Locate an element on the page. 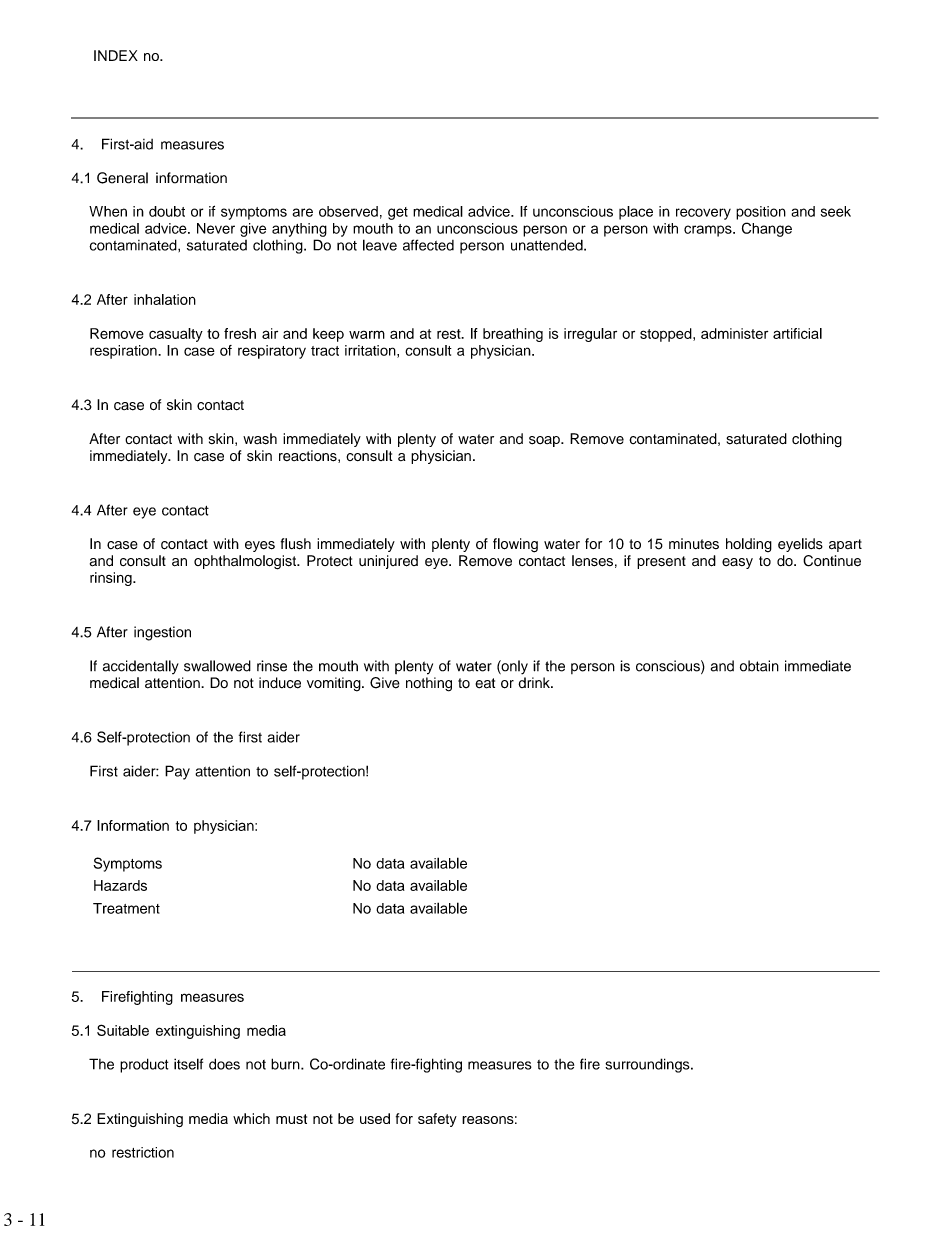  does is located at coordinates (224, 1064).
